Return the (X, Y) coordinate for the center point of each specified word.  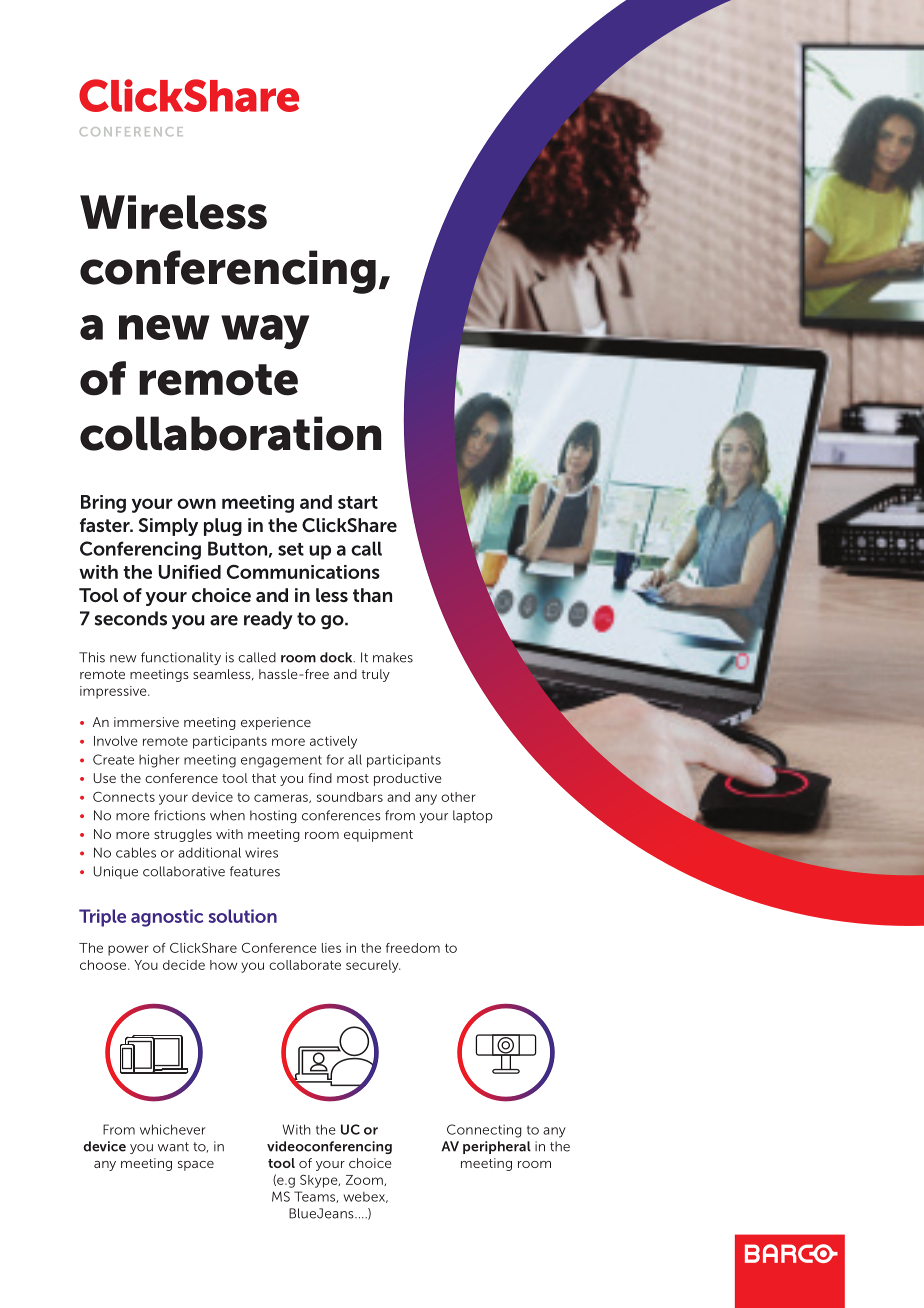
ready (268, 620)
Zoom (365, 1180)
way (265, 332)
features (255, 871)
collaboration (230, 433)
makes (393, 657)
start (358, 502)
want (173, 1147)
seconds (131, 618)
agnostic (167, 918)
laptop (473, 816)
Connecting (484, 1131)
